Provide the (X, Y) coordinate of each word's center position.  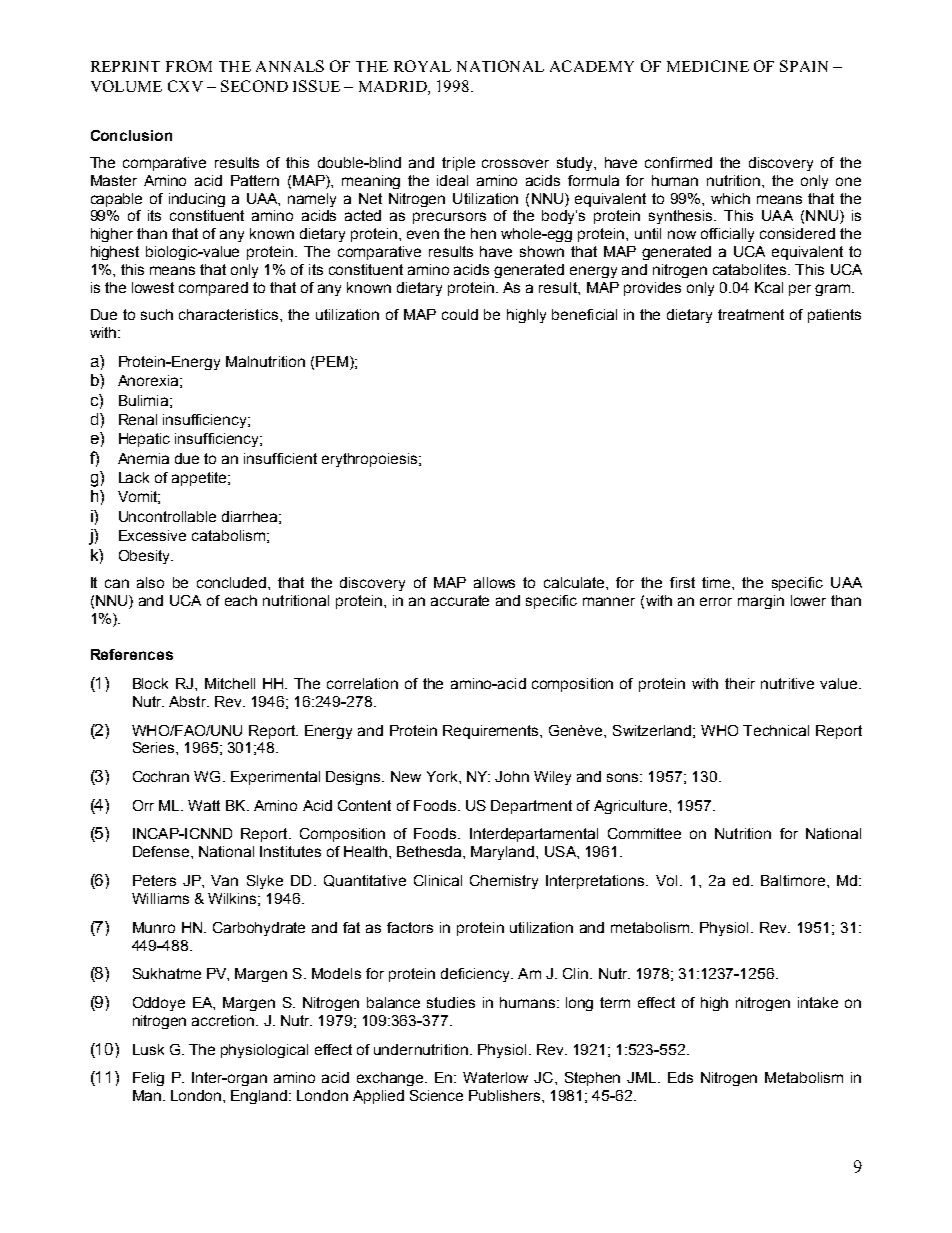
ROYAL (422, 66)
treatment (751, 314)
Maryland (504, 853)
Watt (204, 805)
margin (761, 602)
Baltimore (794, 880)
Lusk (148, 1049)
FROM (189, 66)
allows (494, 582)
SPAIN (804, 66)
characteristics (230, 314)
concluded (233, 582)
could (460, 314)
